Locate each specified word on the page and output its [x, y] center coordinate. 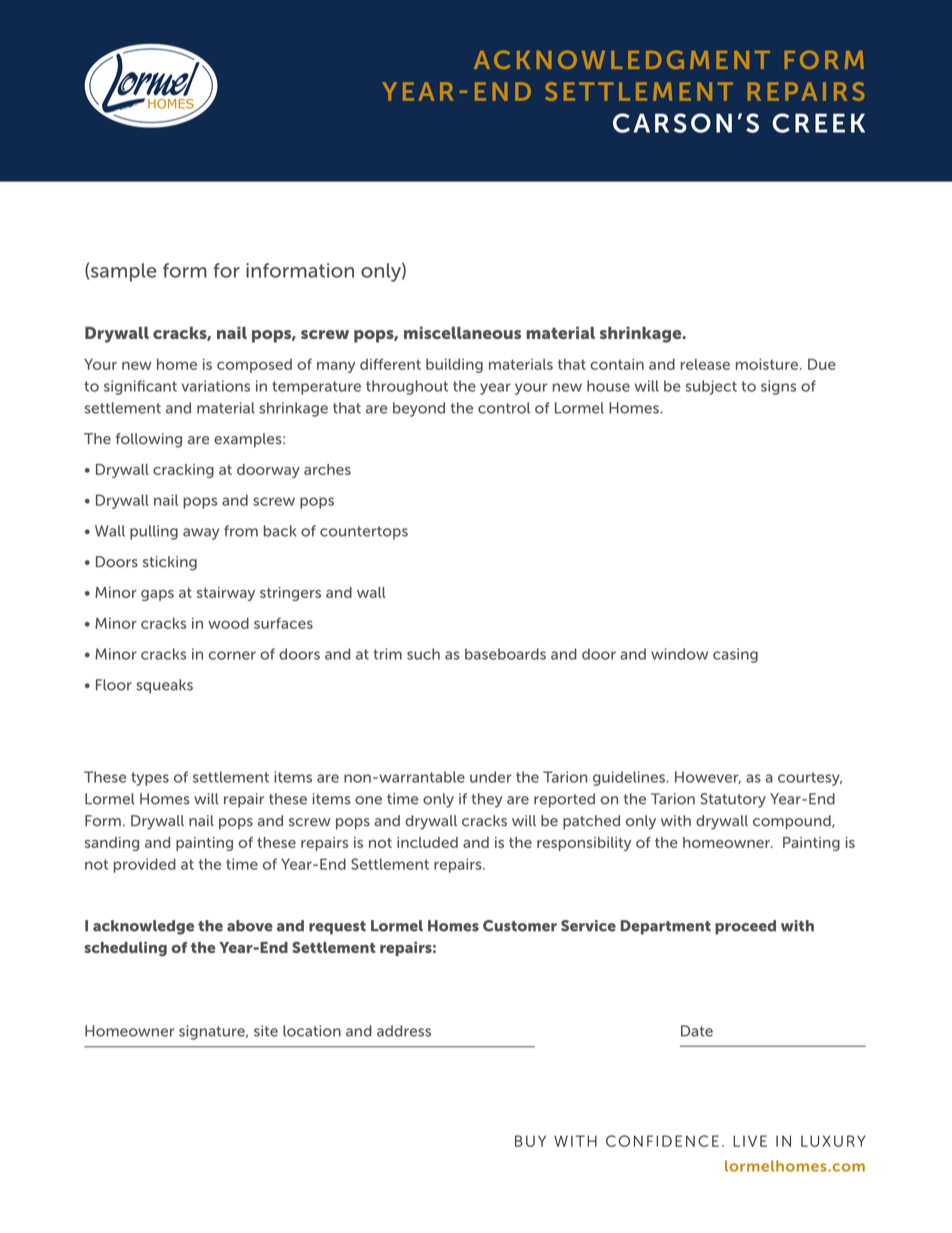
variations [216, 386]
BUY [530, 1141]
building [454, 366]
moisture [767, 364]
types [150, 779]
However [708, 777]
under [491, 777]
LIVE [750, 1141]
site [266, 1031]
